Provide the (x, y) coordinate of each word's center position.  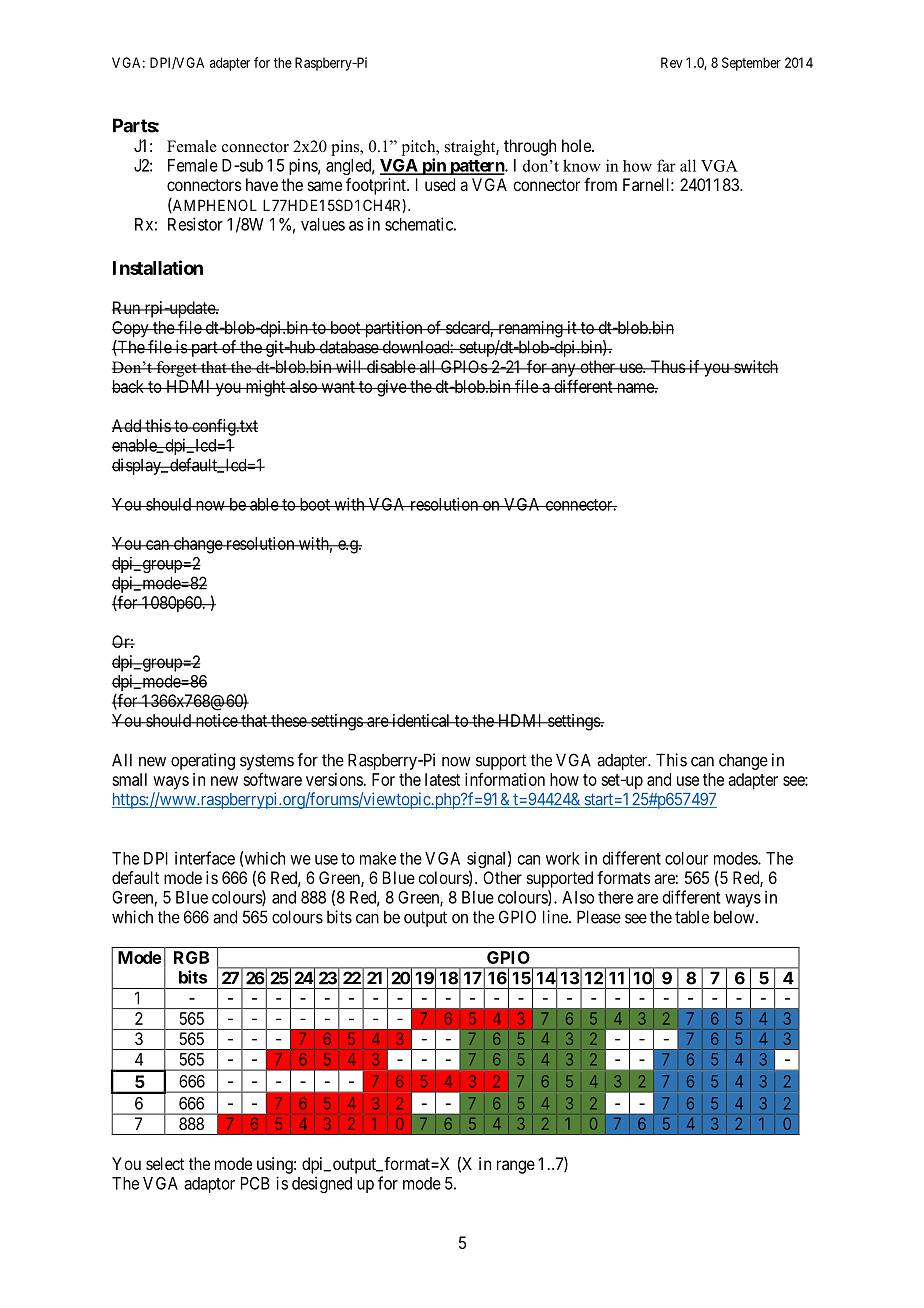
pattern (477, 167)
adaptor (209, 1185)
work (563, 858)
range (516, 1167)
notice (216, 720)
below (735, 917)
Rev (672, 62)
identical (421, 720)
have (262, 184)
